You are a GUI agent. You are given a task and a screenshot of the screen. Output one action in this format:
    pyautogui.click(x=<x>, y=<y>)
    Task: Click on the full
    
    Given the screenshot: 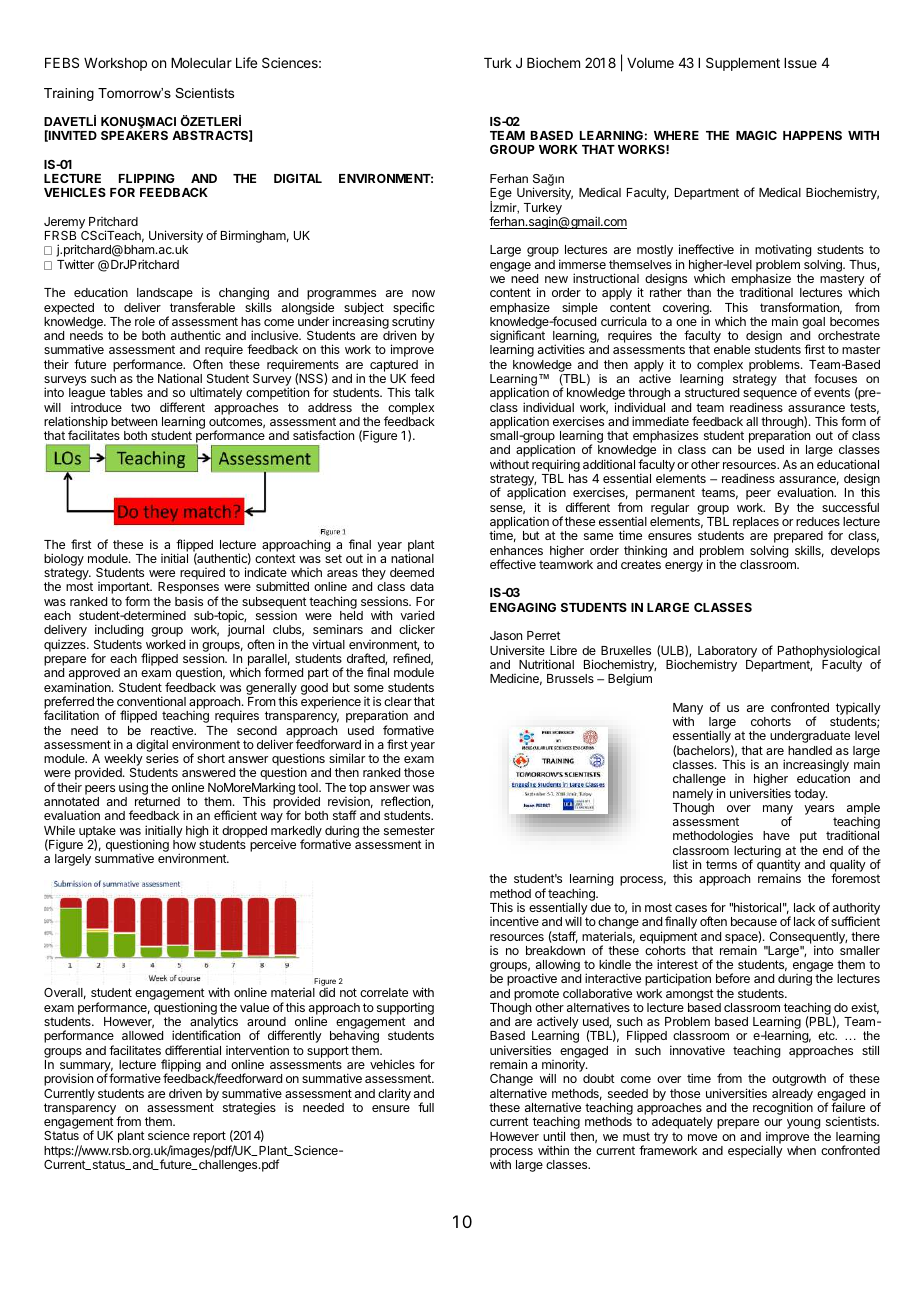 What is the action you would take?
    pyautogui.click(x=426, y=1107)
